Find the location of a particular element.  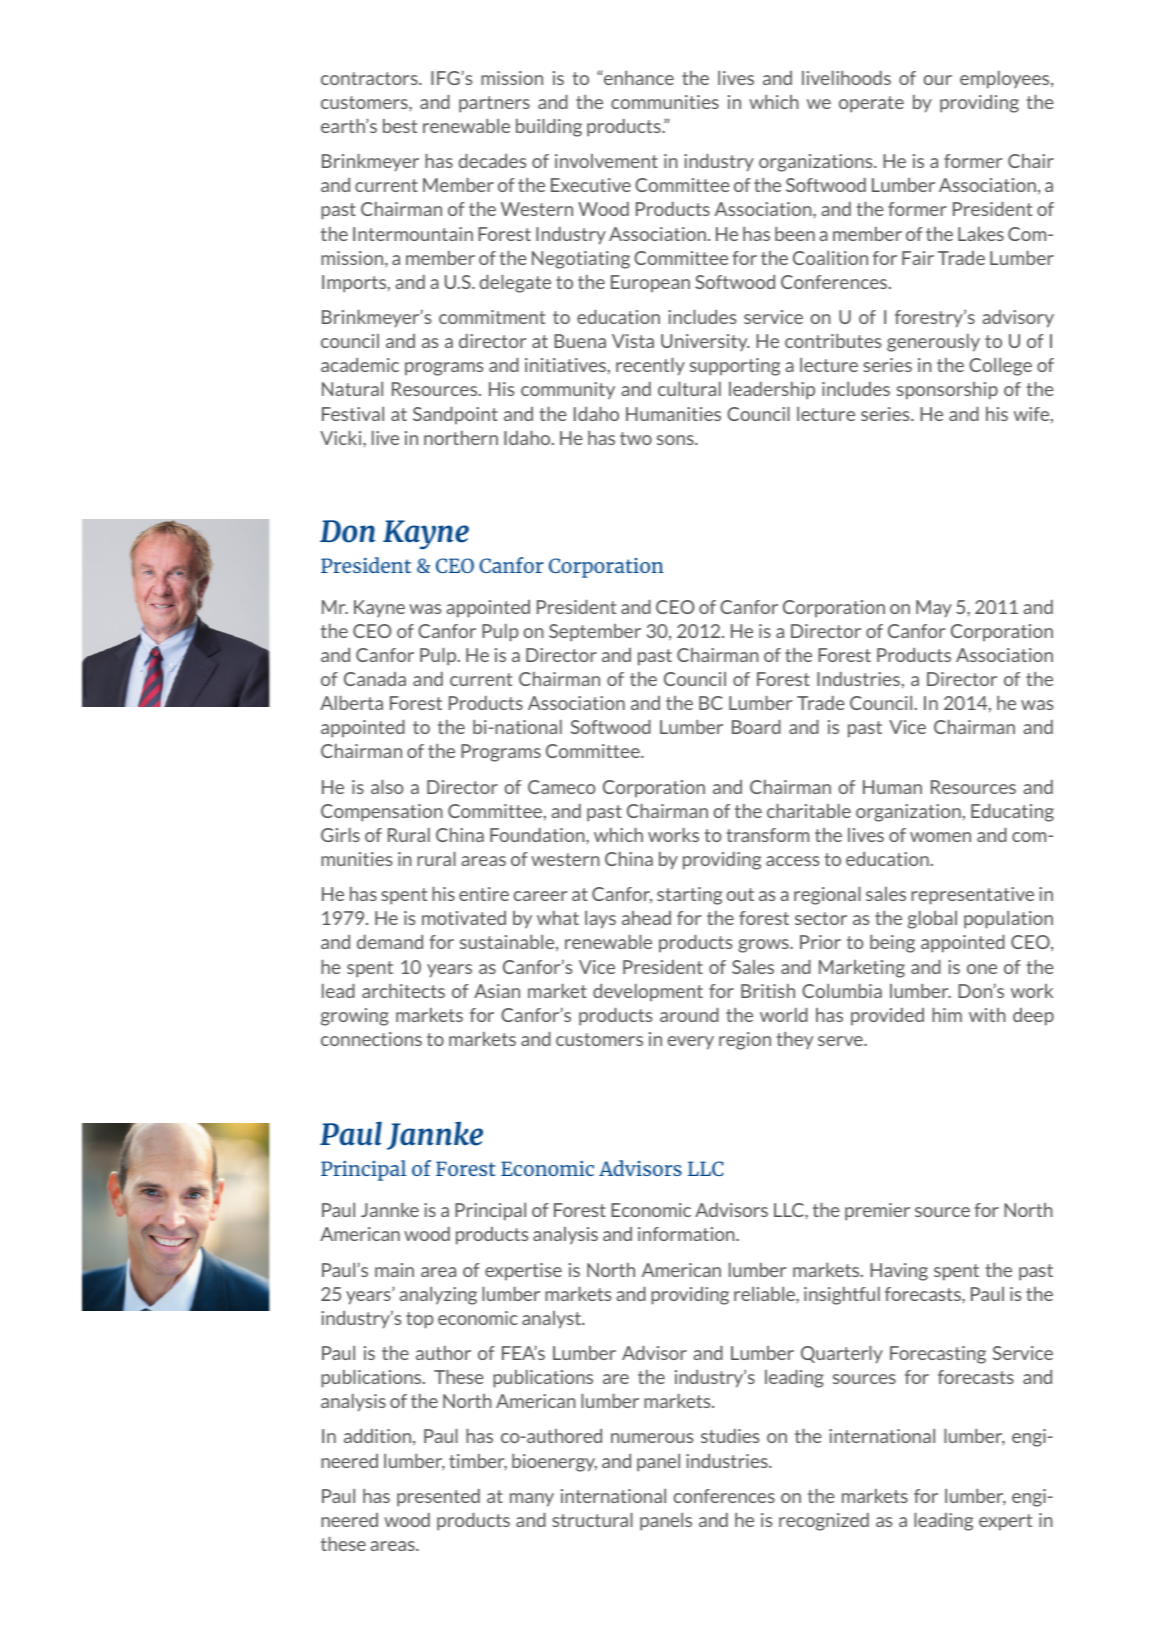

Canada is located at coordinates (375, 679).
